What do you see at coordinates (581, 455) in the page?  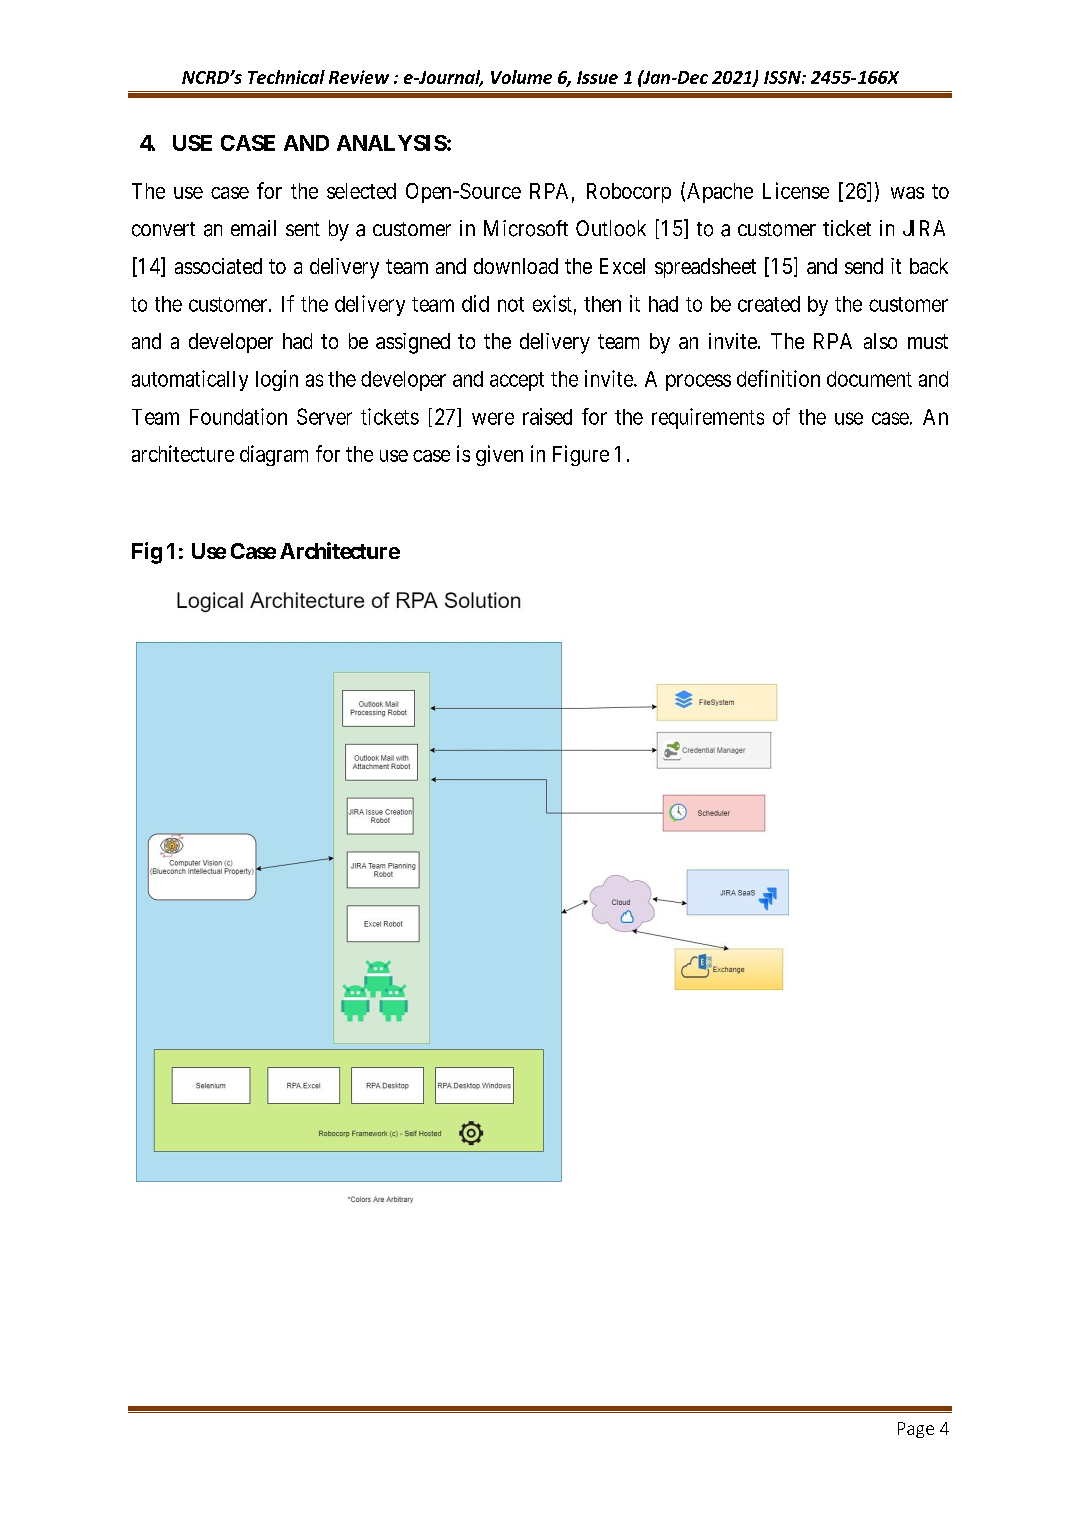 I see `Figure` at bounding box center [581, 455].
